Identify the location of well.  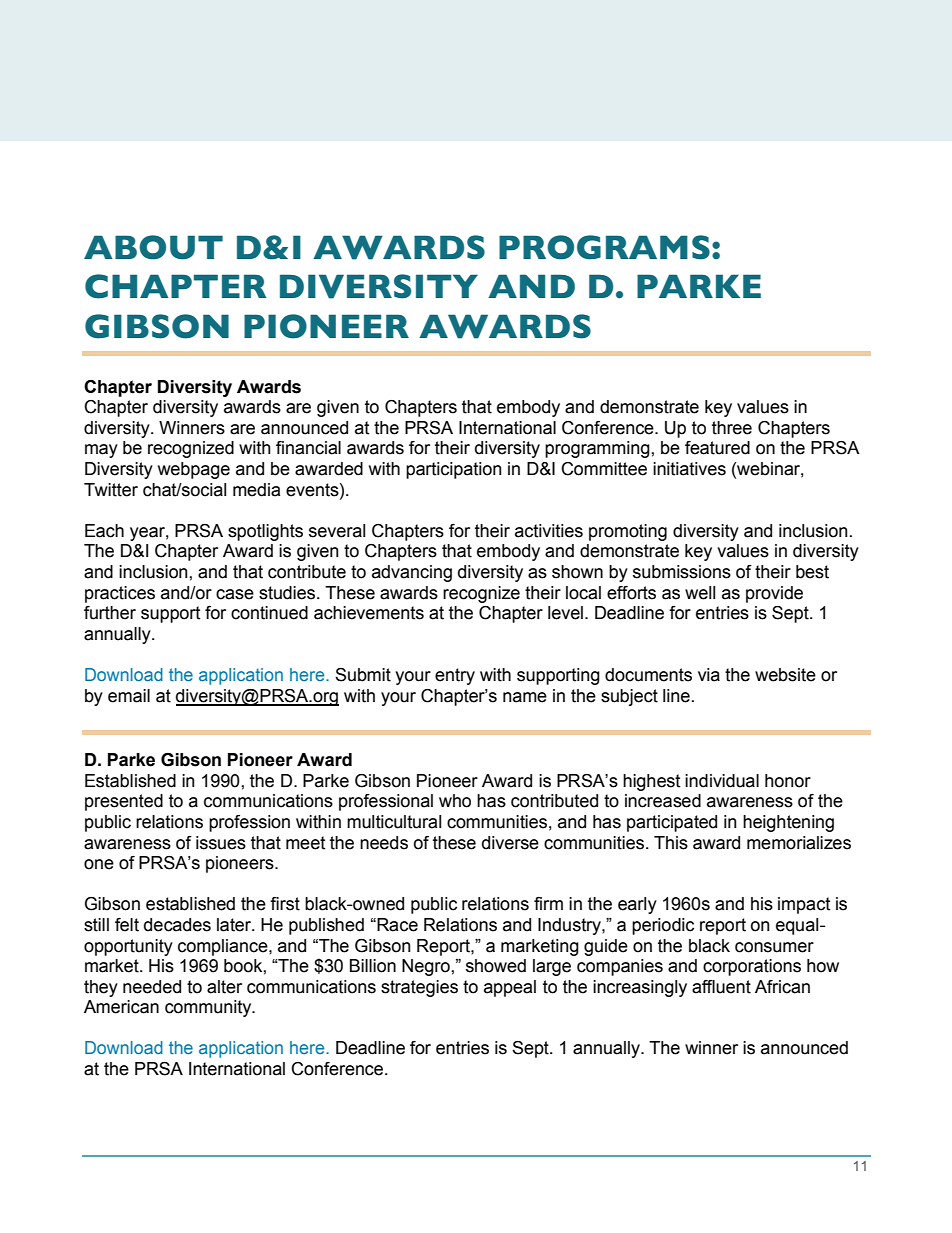
(700, 593).
